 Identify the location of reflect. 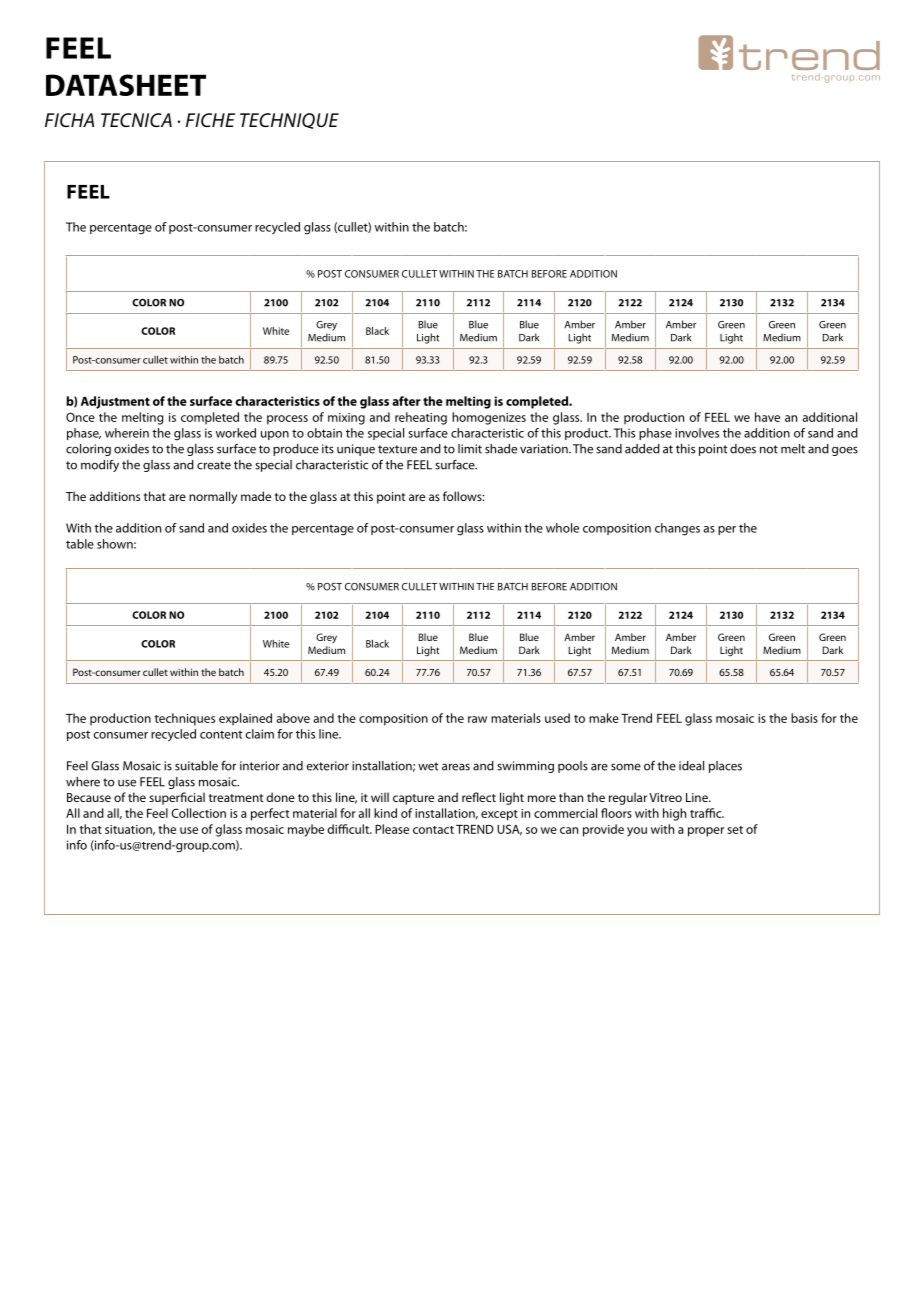
(479, 797).
